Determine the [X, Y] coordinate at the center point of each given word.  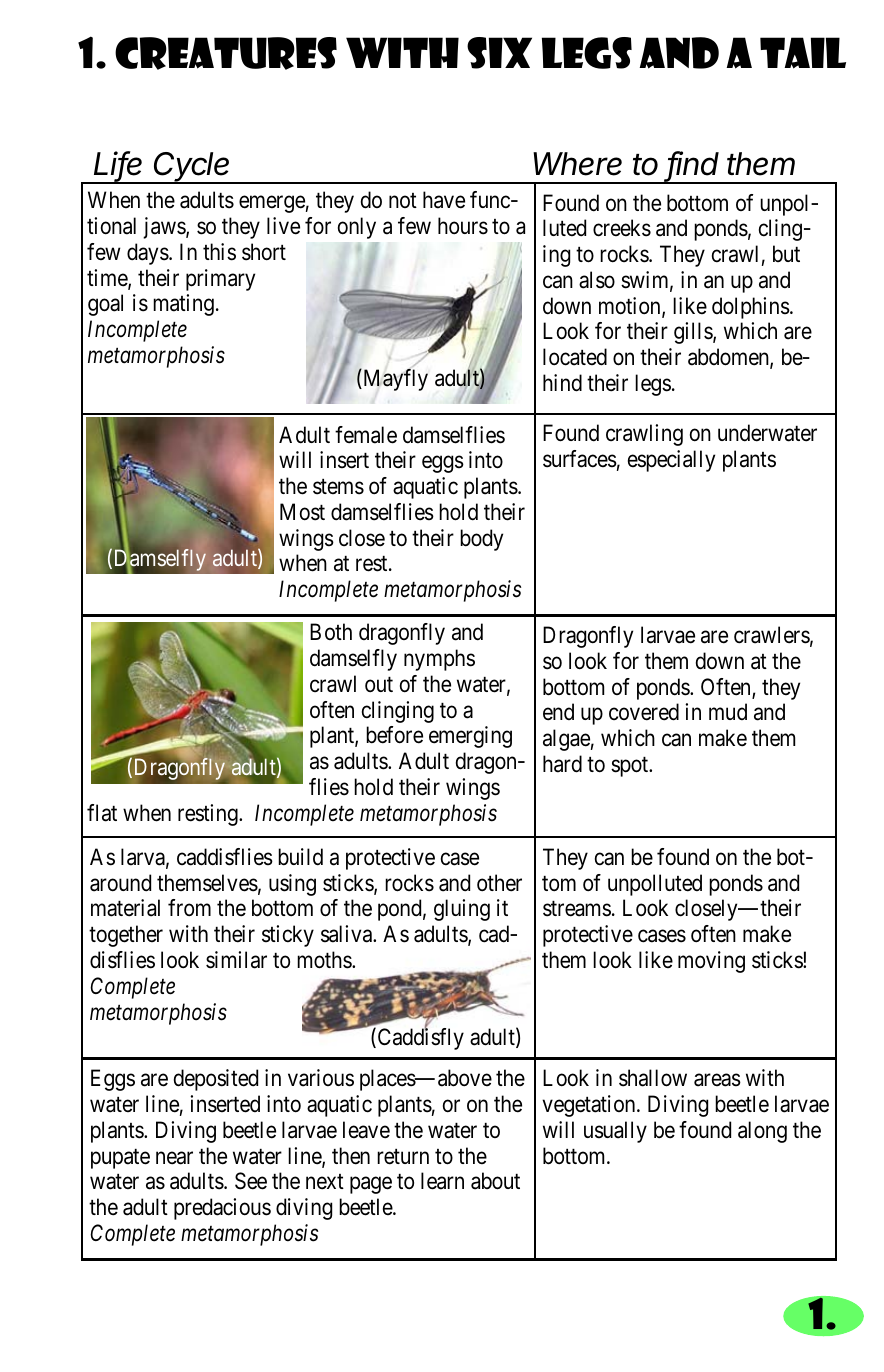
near [174, 1158]
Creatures [226, 53]
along [762, 1132]
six [499, 53]
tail [803, 53]
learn [442, 1181]
